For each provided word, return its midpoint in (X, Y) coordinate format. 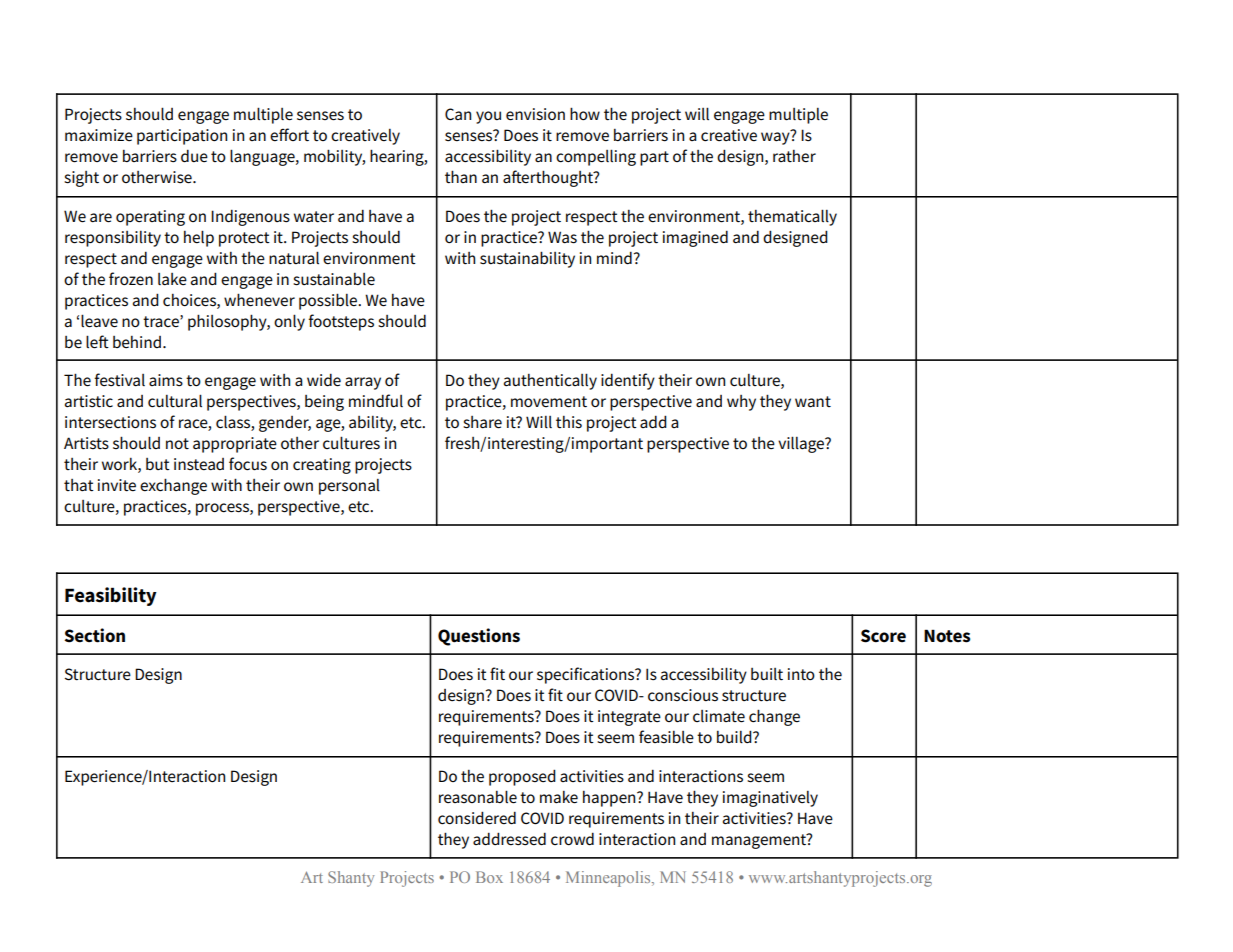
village (802, 444)
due (194, 156)
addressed (509, 839)
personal (349, 487)
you (488, 117)
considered (477, 818)
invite (117, 485)
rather (794, 156)
